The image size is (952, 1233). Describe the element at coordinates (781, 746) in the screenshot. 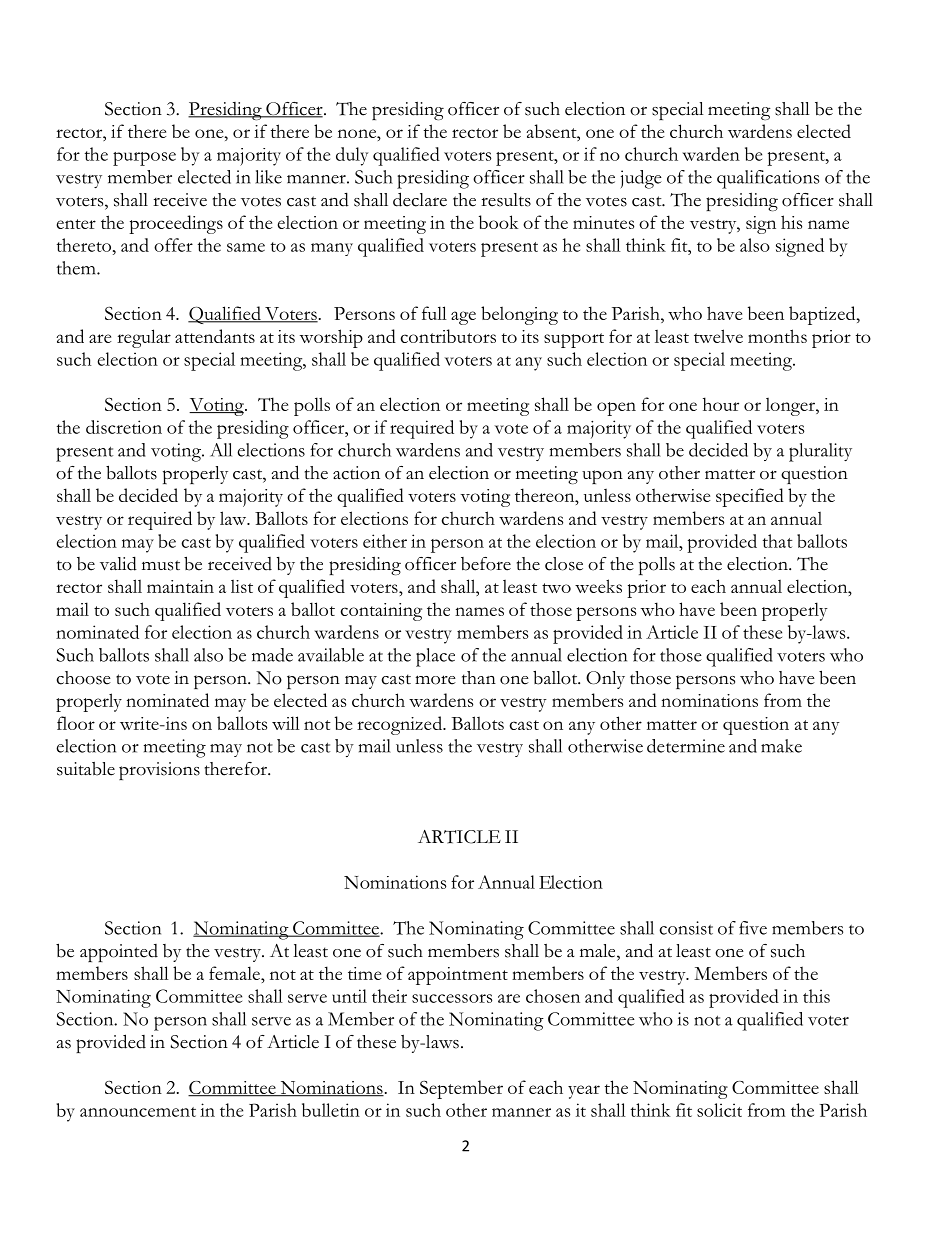

I see `make` at that location.
